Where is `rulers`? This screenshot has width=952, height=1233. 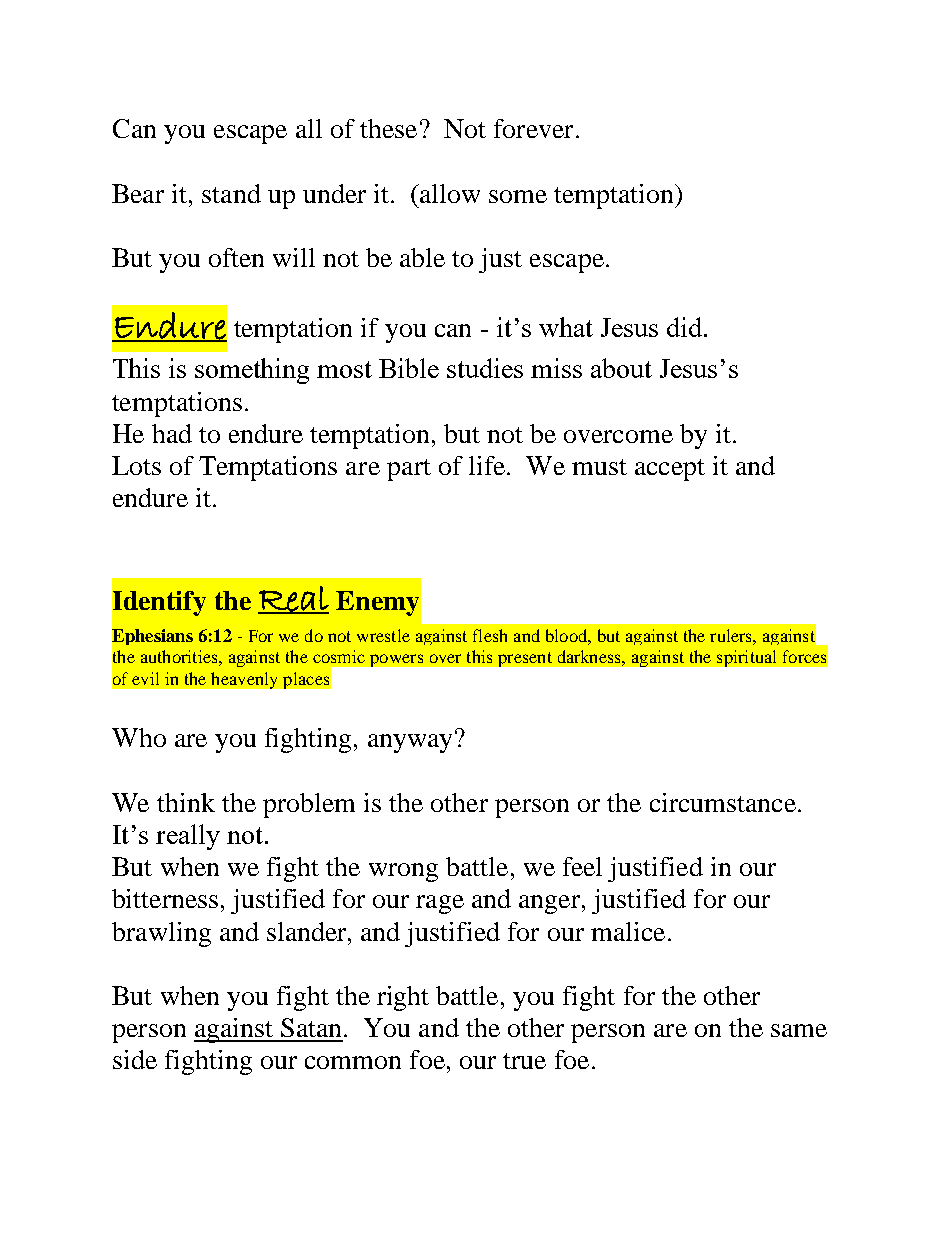
rulers is located at coordinates (732, 635).
